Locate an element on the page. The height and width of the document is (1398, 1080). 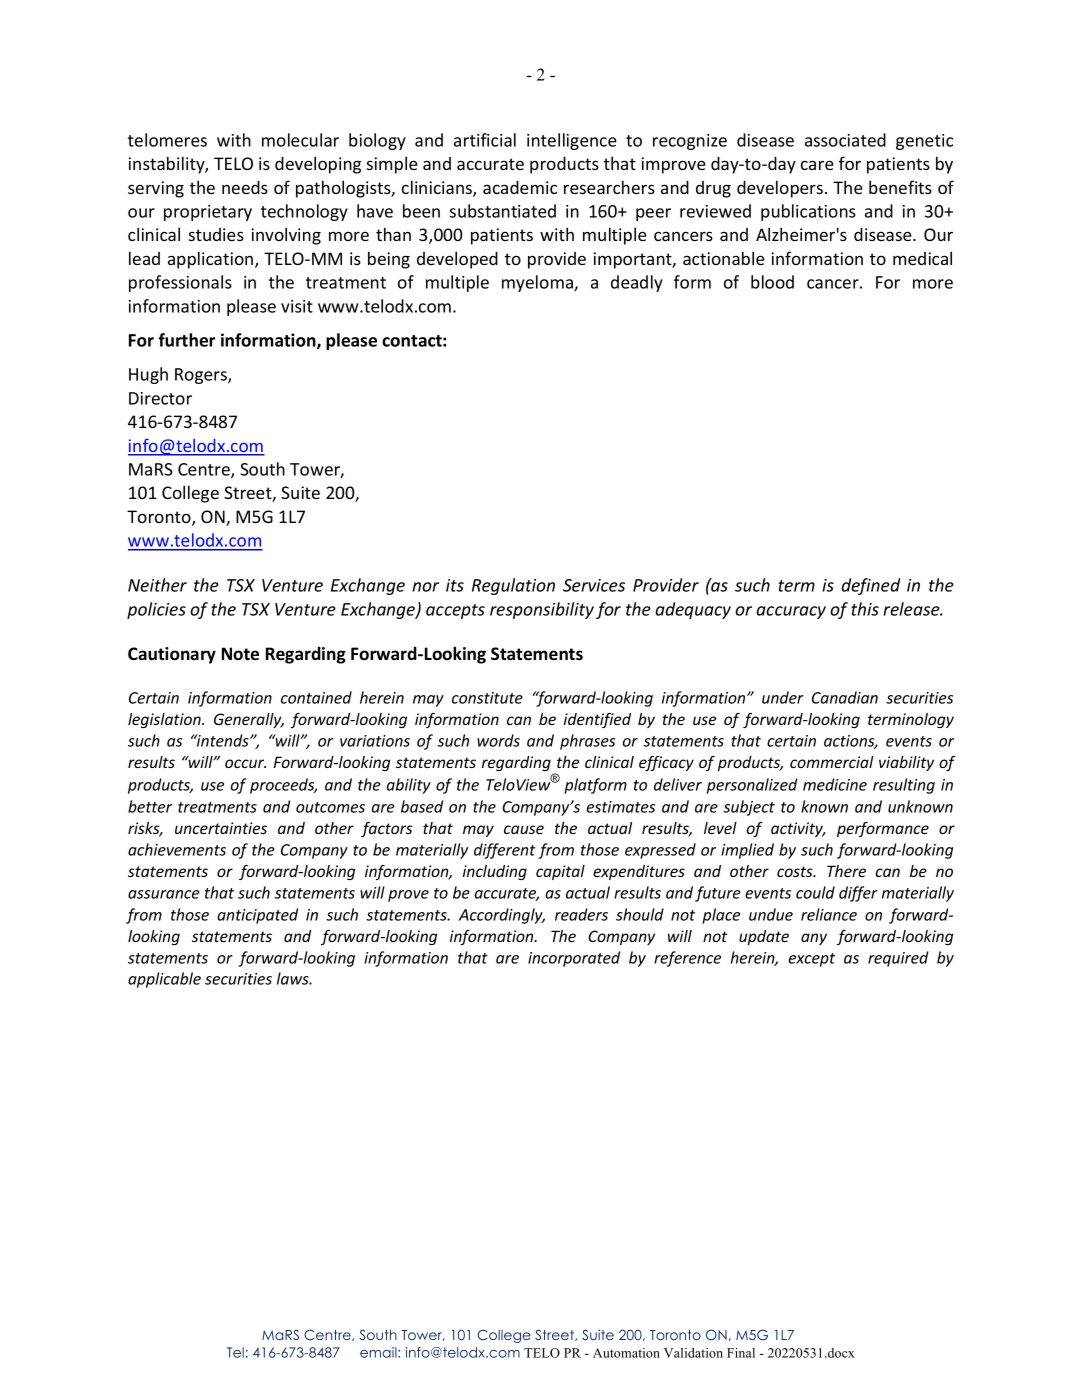
Regulation is located at coordinates (513, 586).
